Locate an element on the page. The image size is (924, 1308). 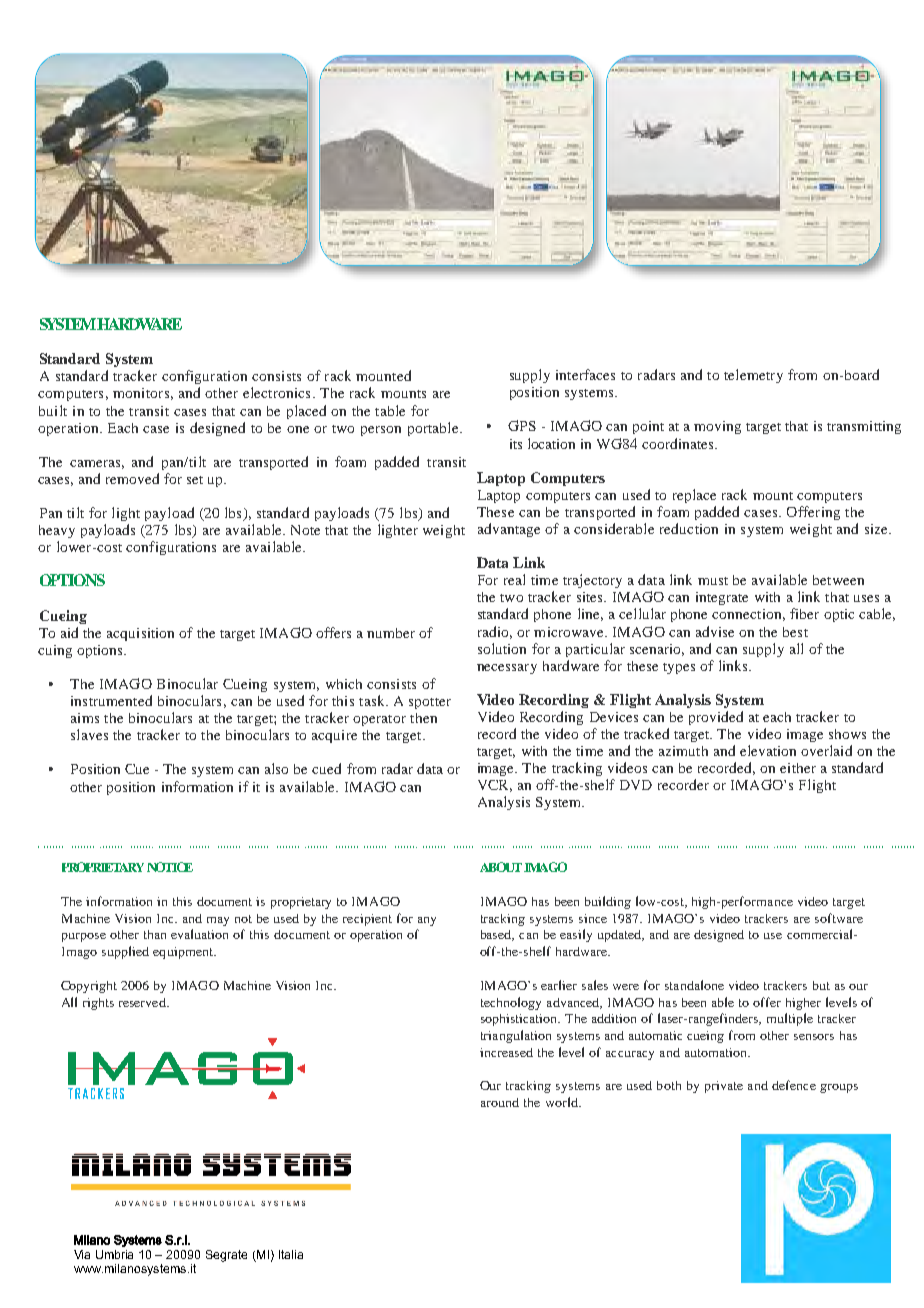
Italia is located at coordinates (291, 1254).
